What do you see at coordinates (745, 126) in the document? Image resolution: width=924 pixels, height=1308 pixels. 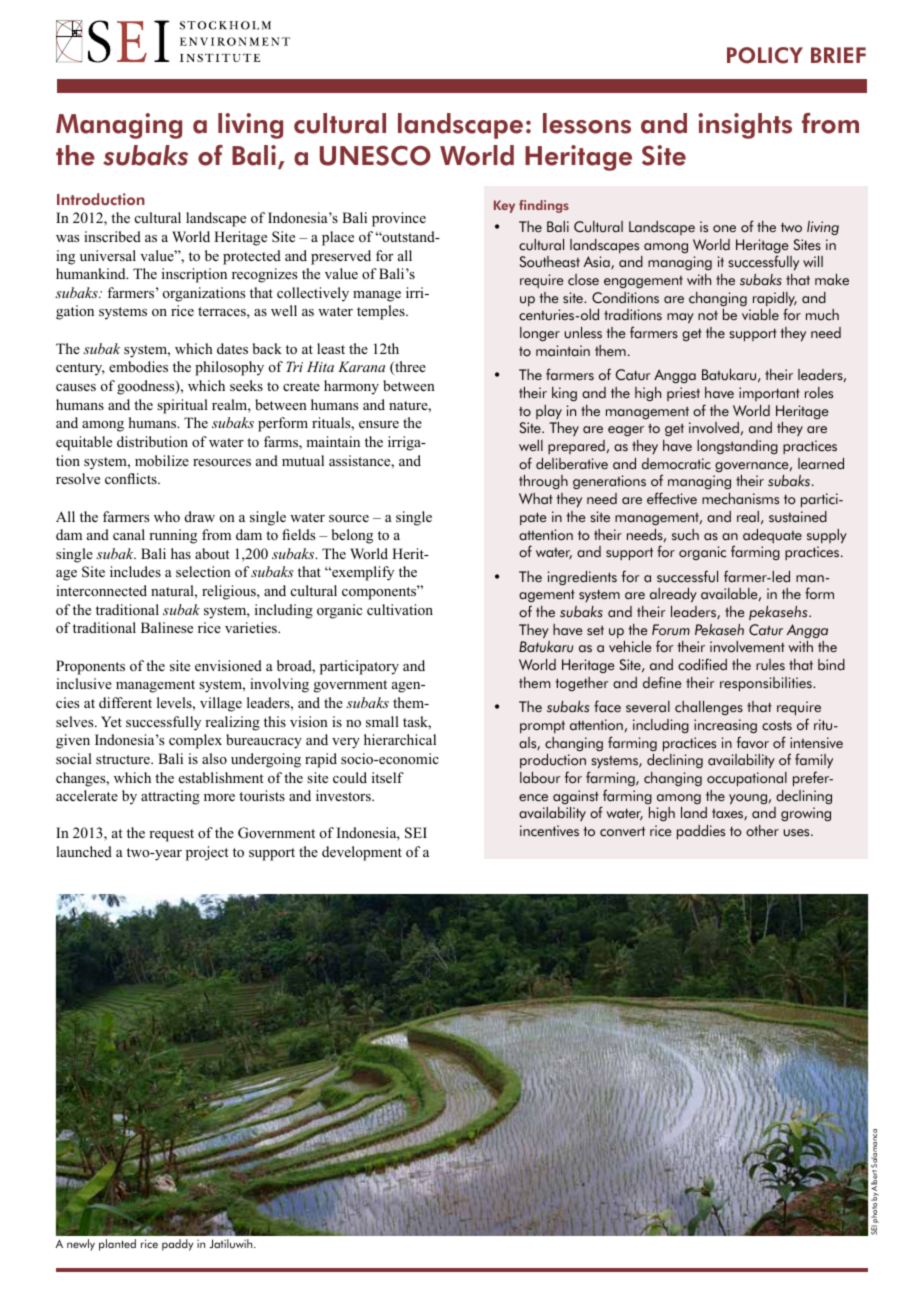 I see `insights` at bounding box center [745, 126].
